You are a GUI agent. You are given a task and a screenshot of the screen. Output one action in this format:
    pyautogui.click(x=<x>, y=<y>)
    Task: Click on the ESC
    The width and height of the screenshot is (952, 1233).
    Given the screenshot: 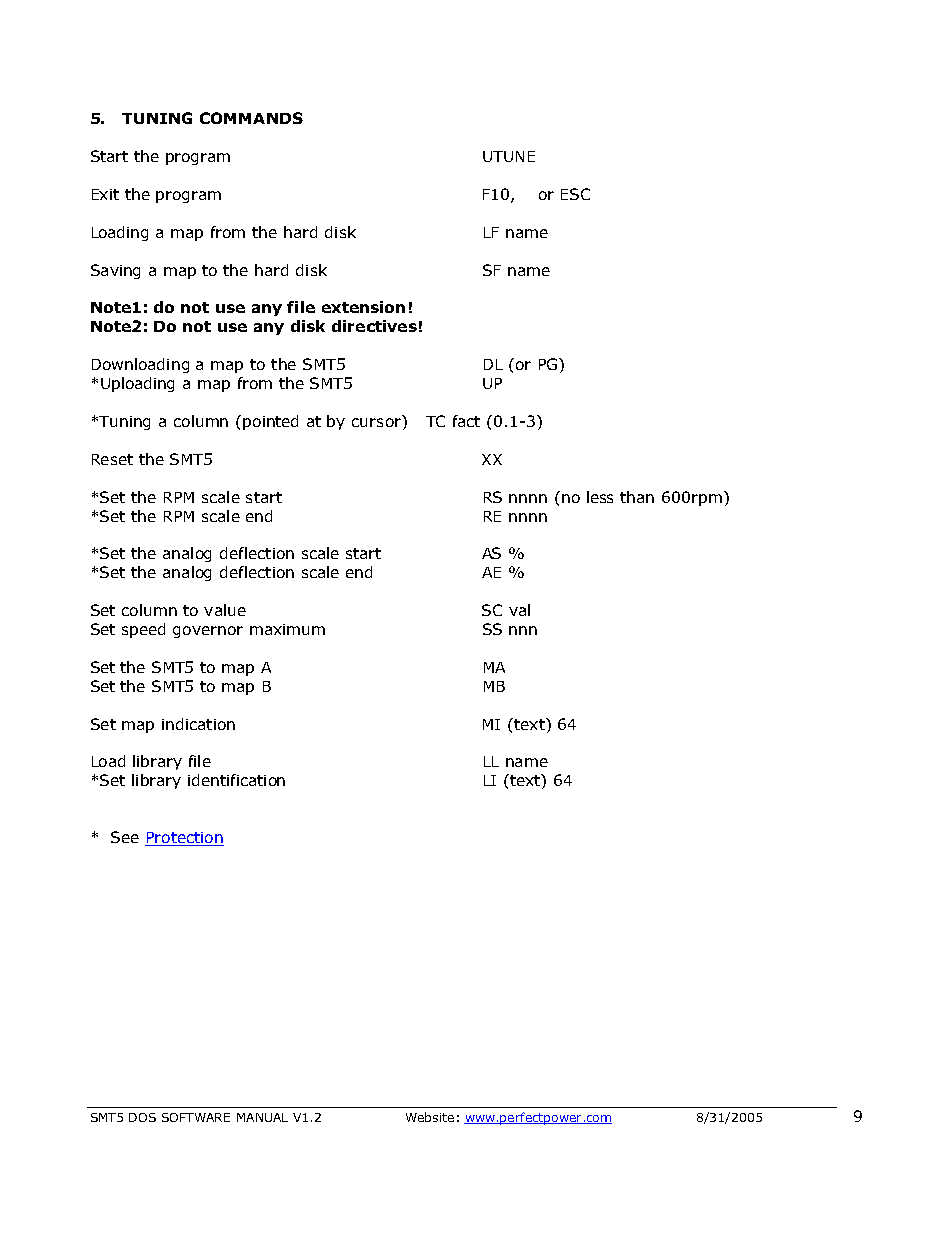 What is the action you would take?
    pyautogui.click(x=575, y=194)
